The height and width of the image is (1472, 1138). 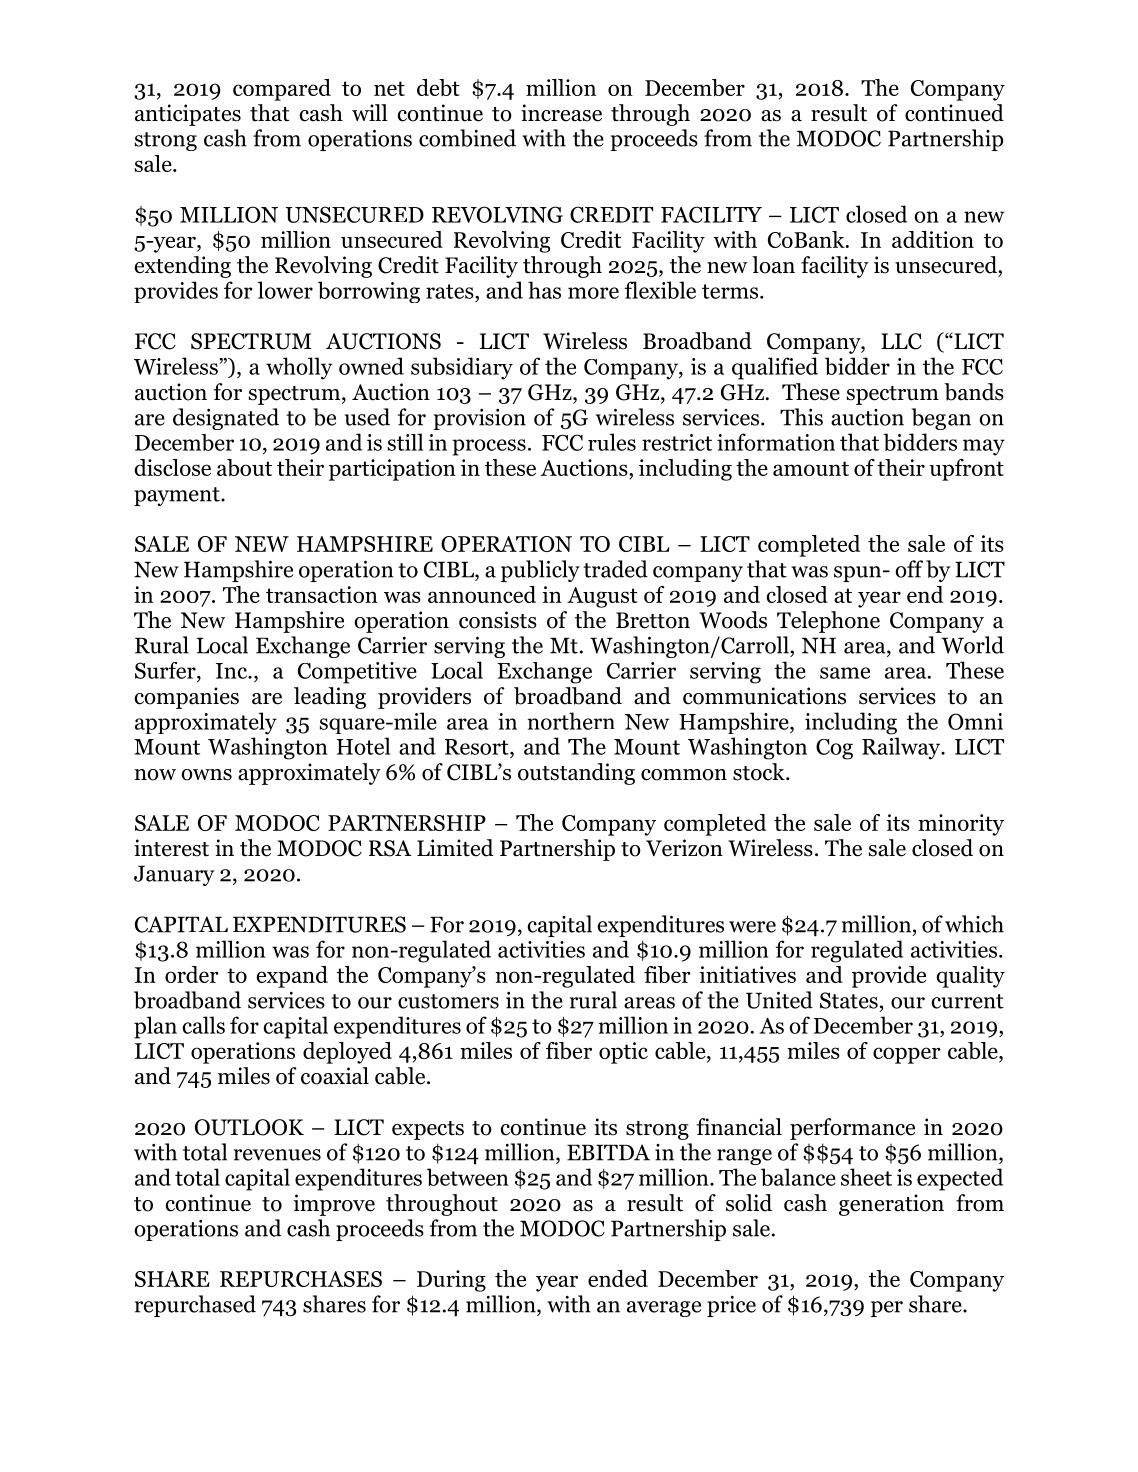 I want to click on REPURCHASES, so click(x=301, y=1279).
